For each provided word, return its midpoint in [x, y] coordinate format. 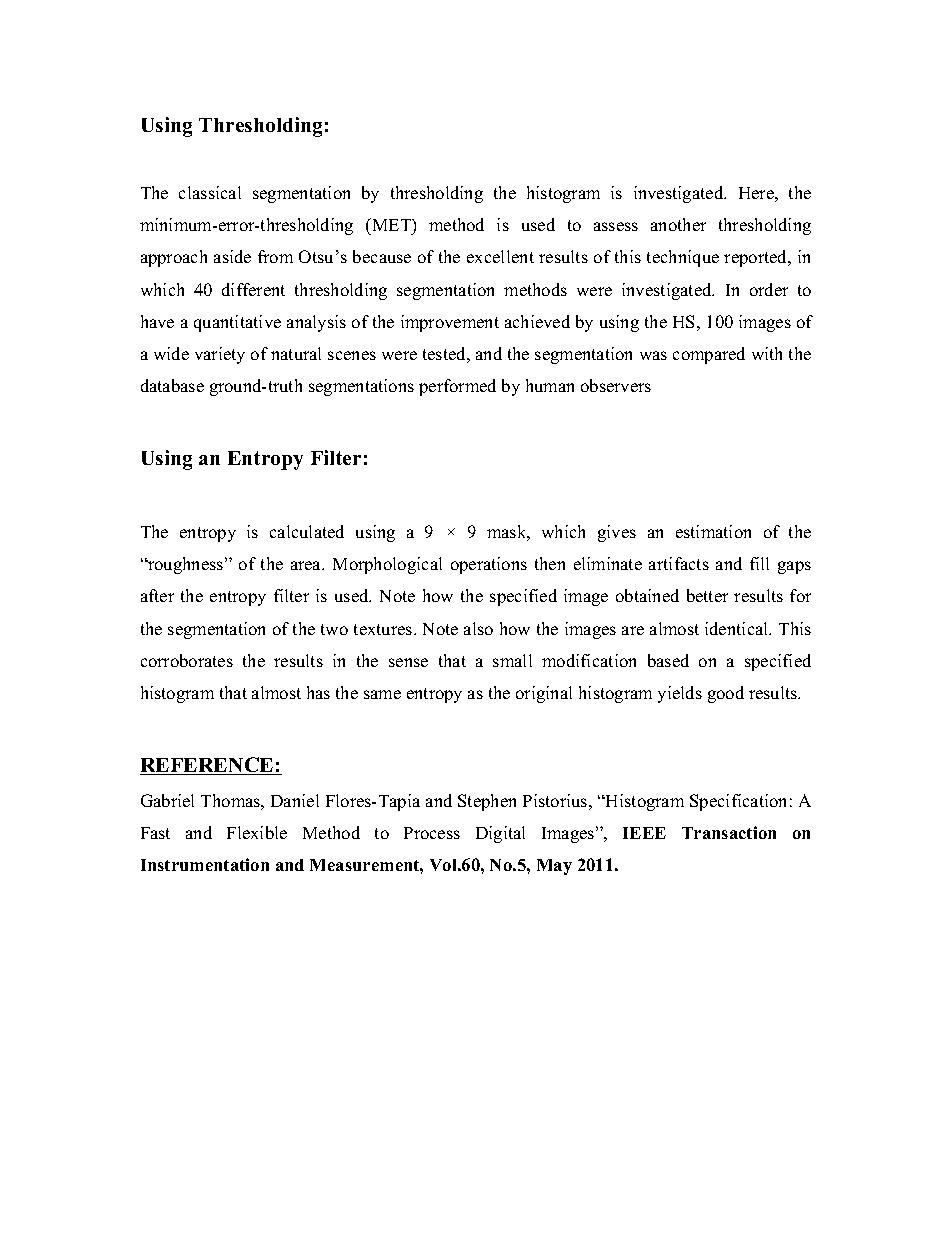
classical [210, 192]
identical [738, 628]
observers [616, 385]
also [478, 628]
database [172, 385]
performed [457, 387]
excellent [500, 256]
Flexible [257, 832]
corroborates [187, 660]
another [678, 224]
